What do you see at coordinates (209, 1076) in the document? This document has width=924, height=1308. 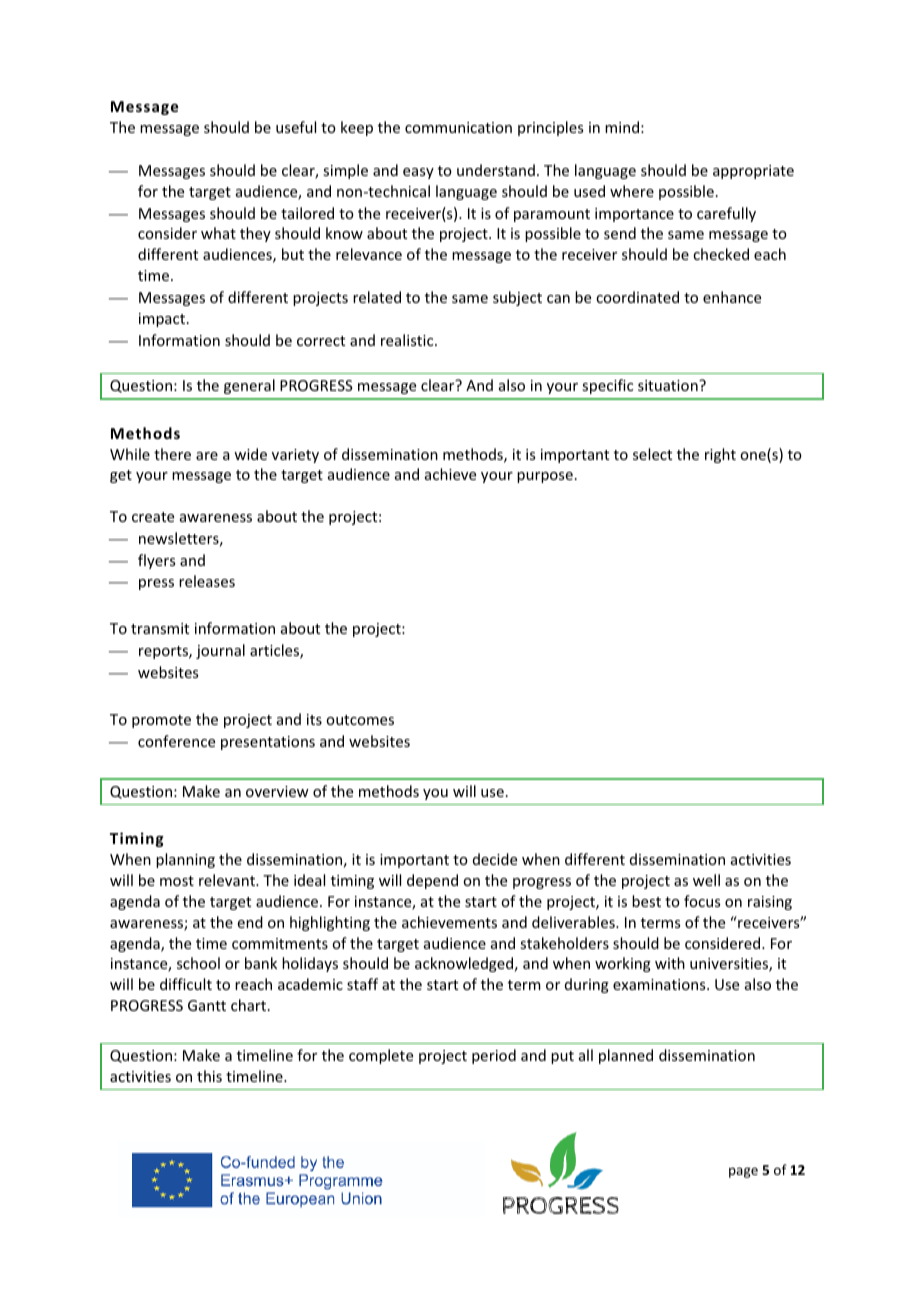 I see `this` at bounding box center [209, 1076].
